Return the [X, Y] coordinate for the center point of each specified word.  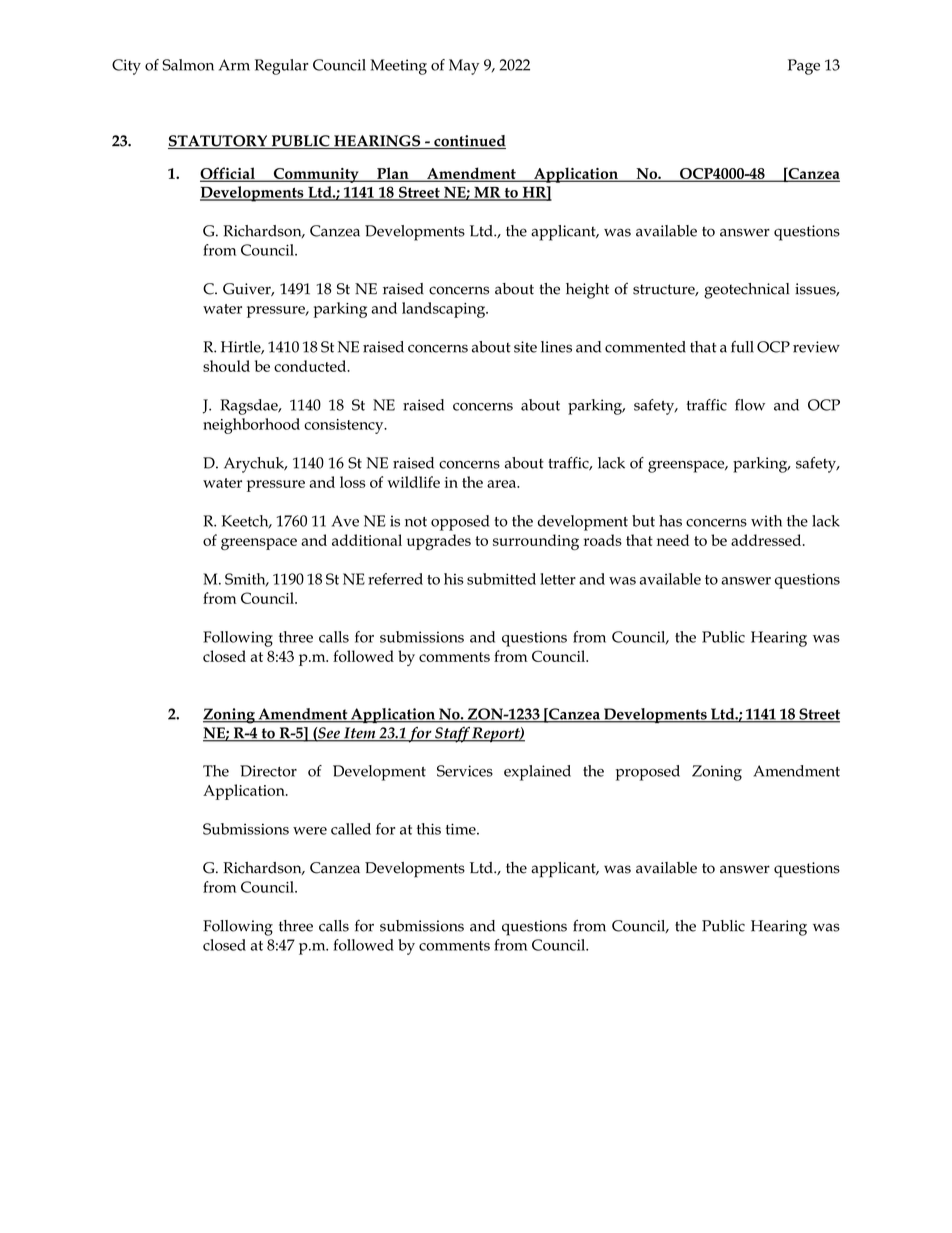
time [462, 829]
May [464, 67]
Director [268, 771]
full [742, 347]
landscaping [445, 310]
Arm [234, 65]
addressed [767, 540]
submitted [501, 579]
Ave [345, 521]
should [226, 366]
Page [804, 67]
